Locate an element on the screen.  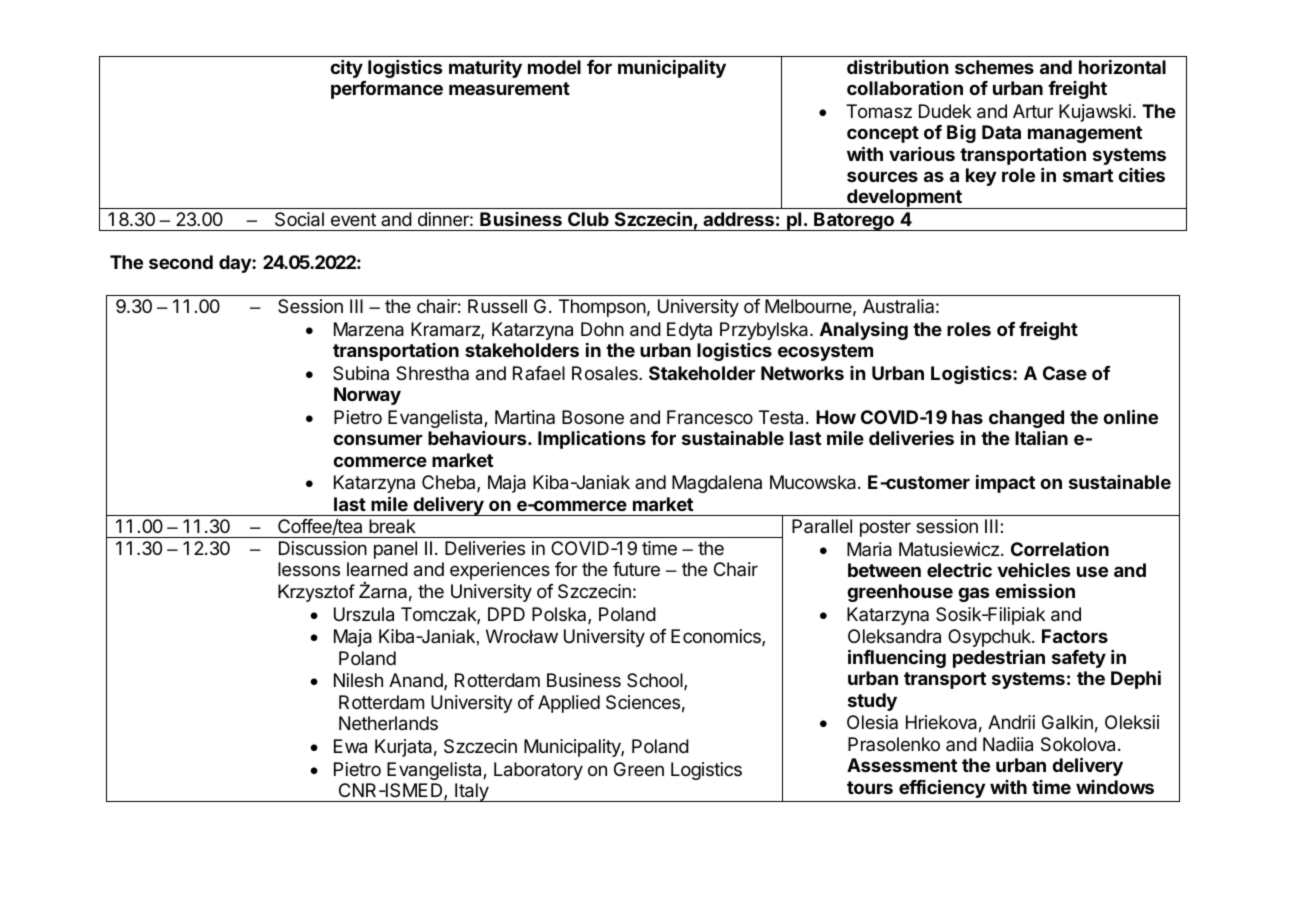
Discussion is located at coordinates (323, 548).
